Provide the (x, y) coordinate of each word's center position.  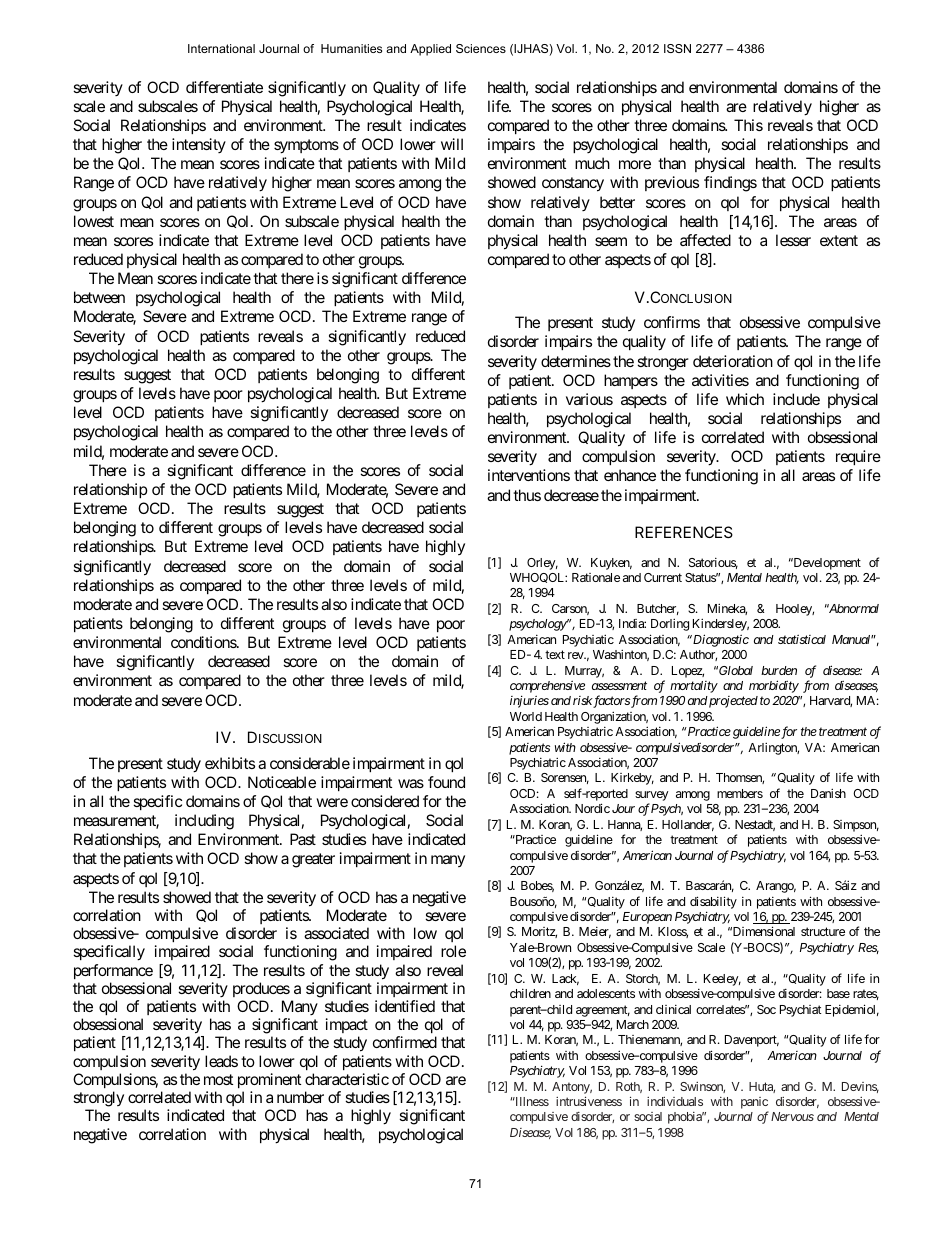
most (218, 1079)
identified (405, 1006)
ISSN (677, 48)
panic (755, 1104)
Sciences (481, 48)
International (221, 48)
